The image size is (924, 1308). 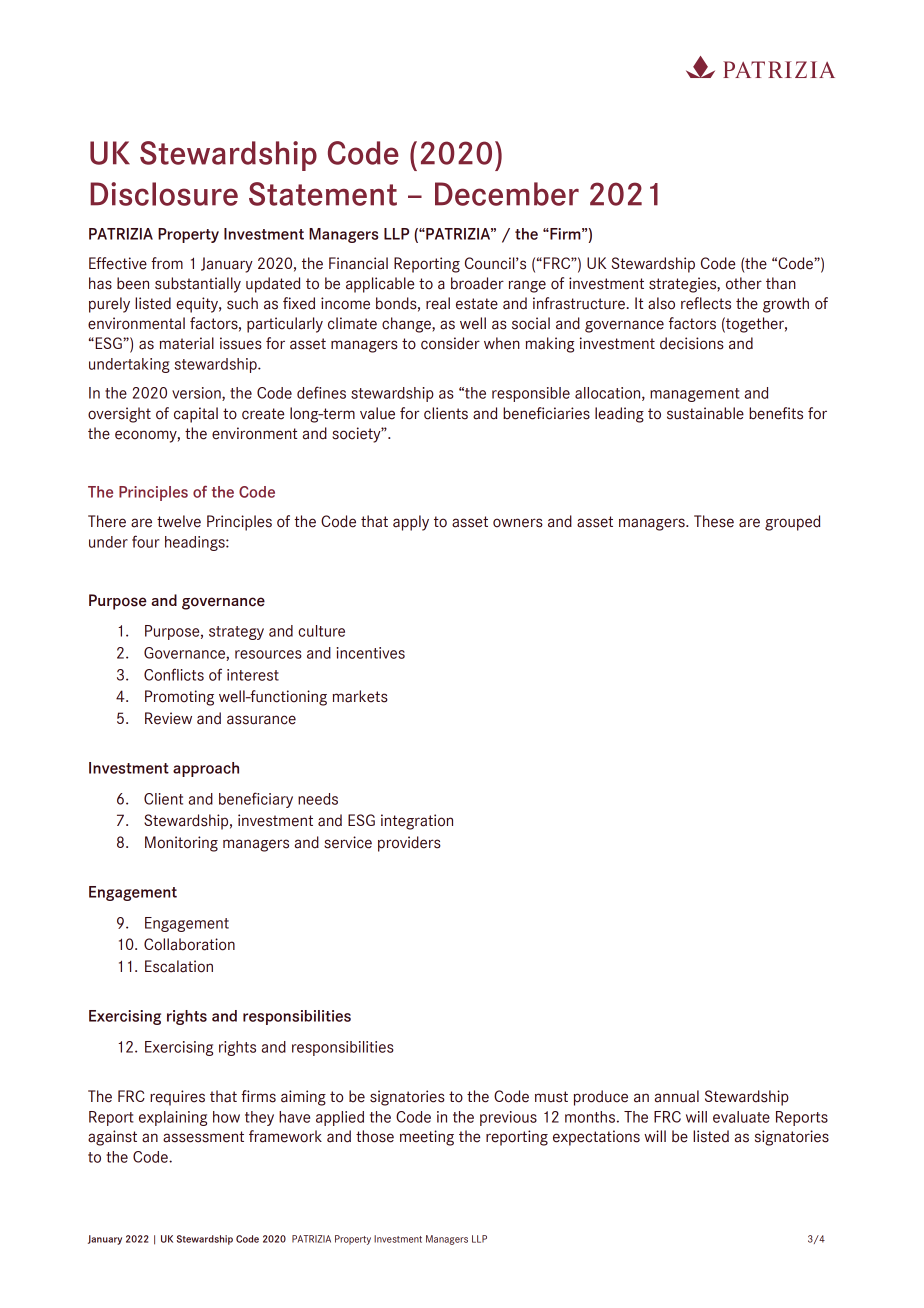 What do you see at coordinates (714, 521) in the document?
I see `These` at bounding box center [714, 521].
